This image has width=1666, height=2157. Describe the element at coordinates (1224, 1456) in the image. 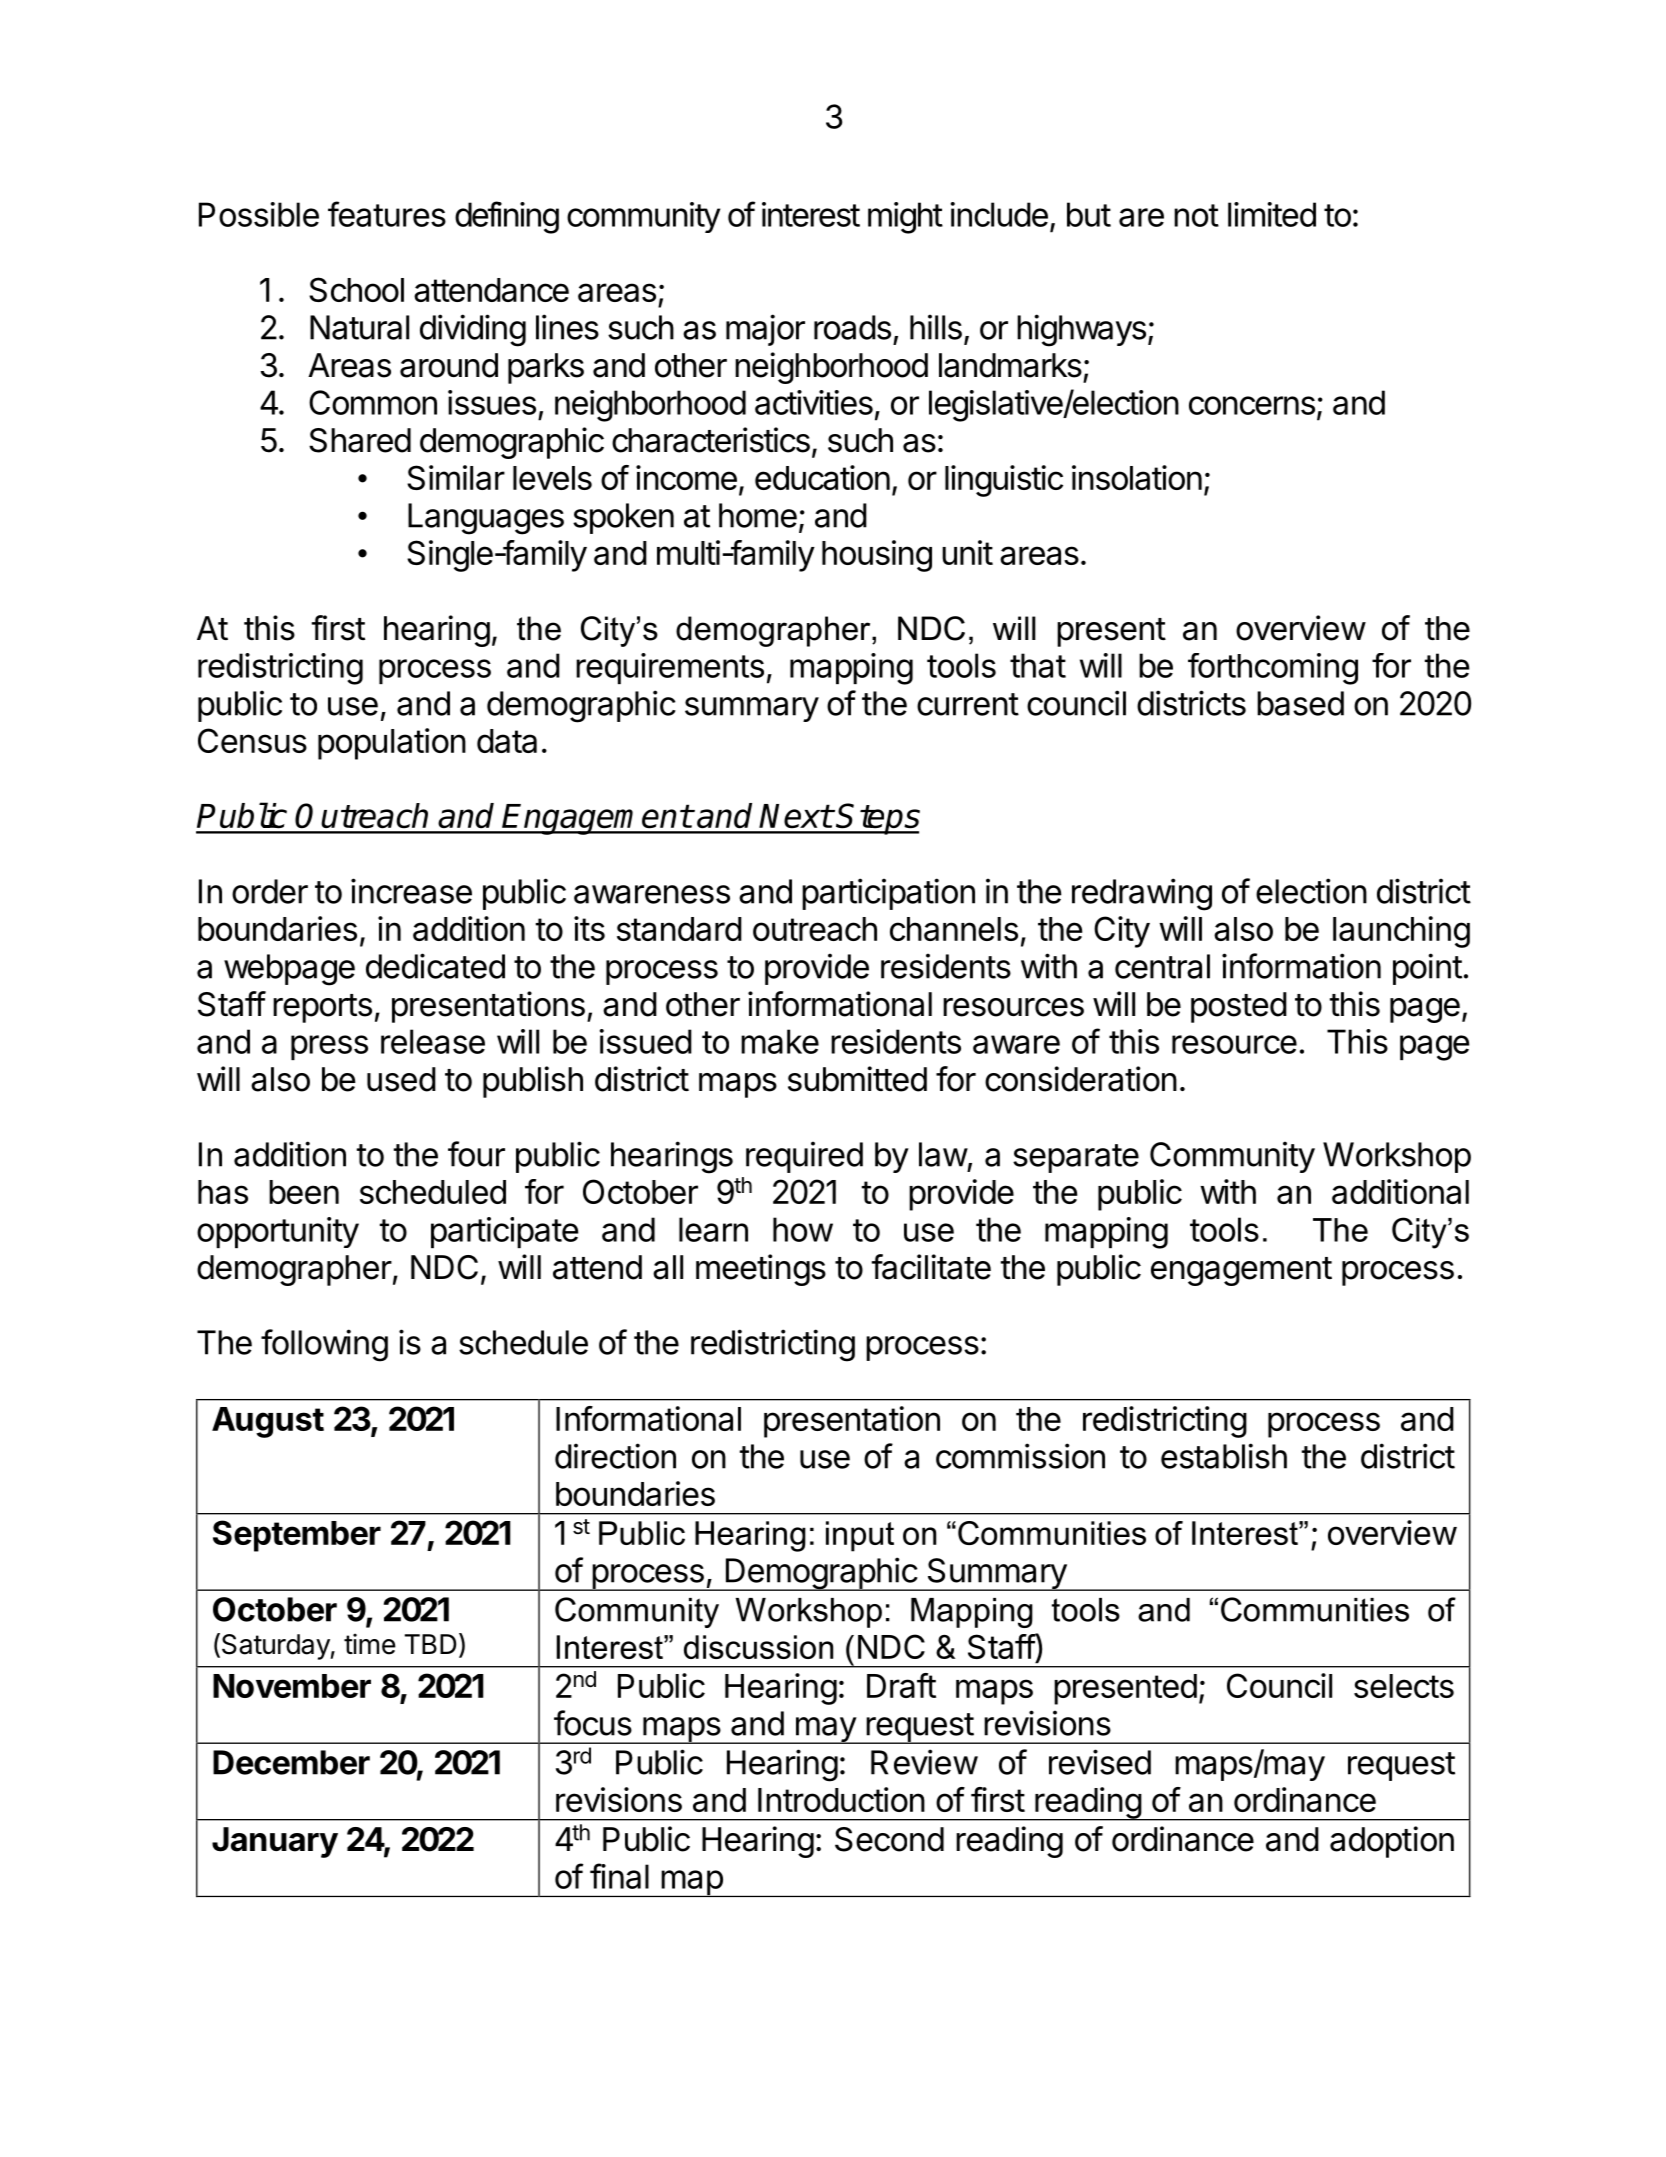

I see `establish` at that location.
